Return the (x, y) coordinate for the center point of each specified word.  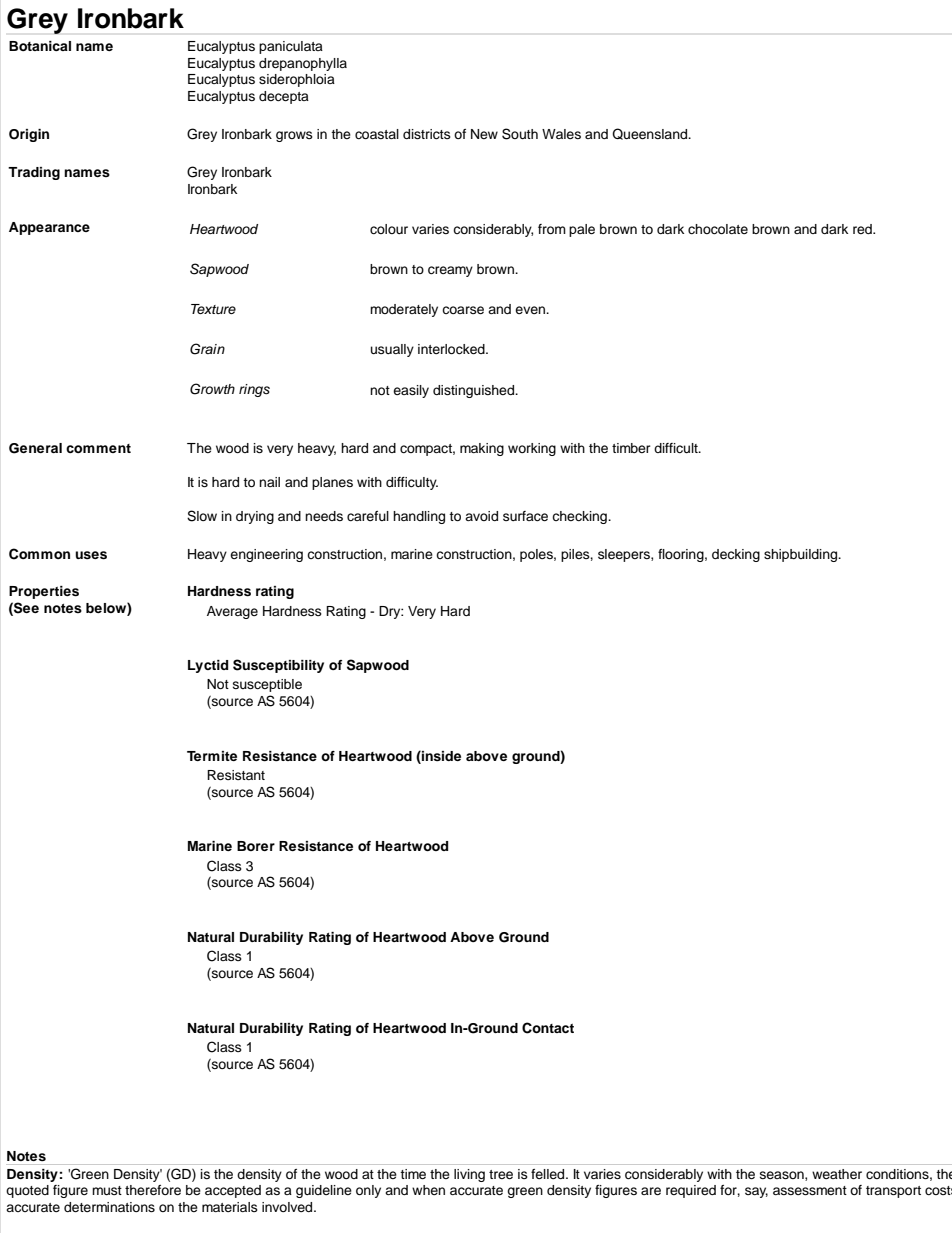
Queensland (651, 134)
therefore (153, 1190)
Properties (44, 592)
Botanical (40, 46)
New (484, 134)
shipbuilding (802, 555)
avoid (481, 516)
